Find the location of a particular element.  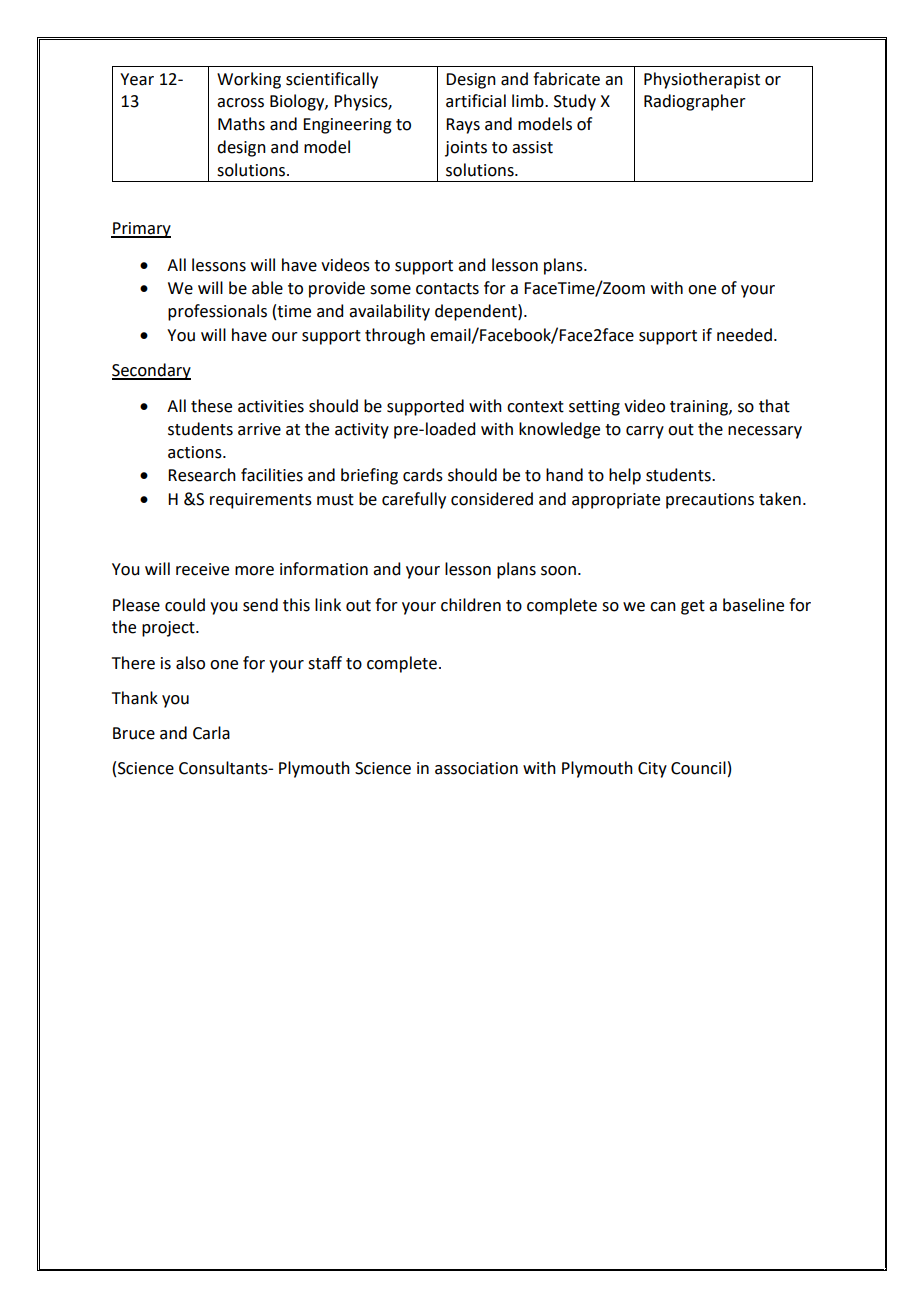

Carla is located at coordinates (211, 733).
